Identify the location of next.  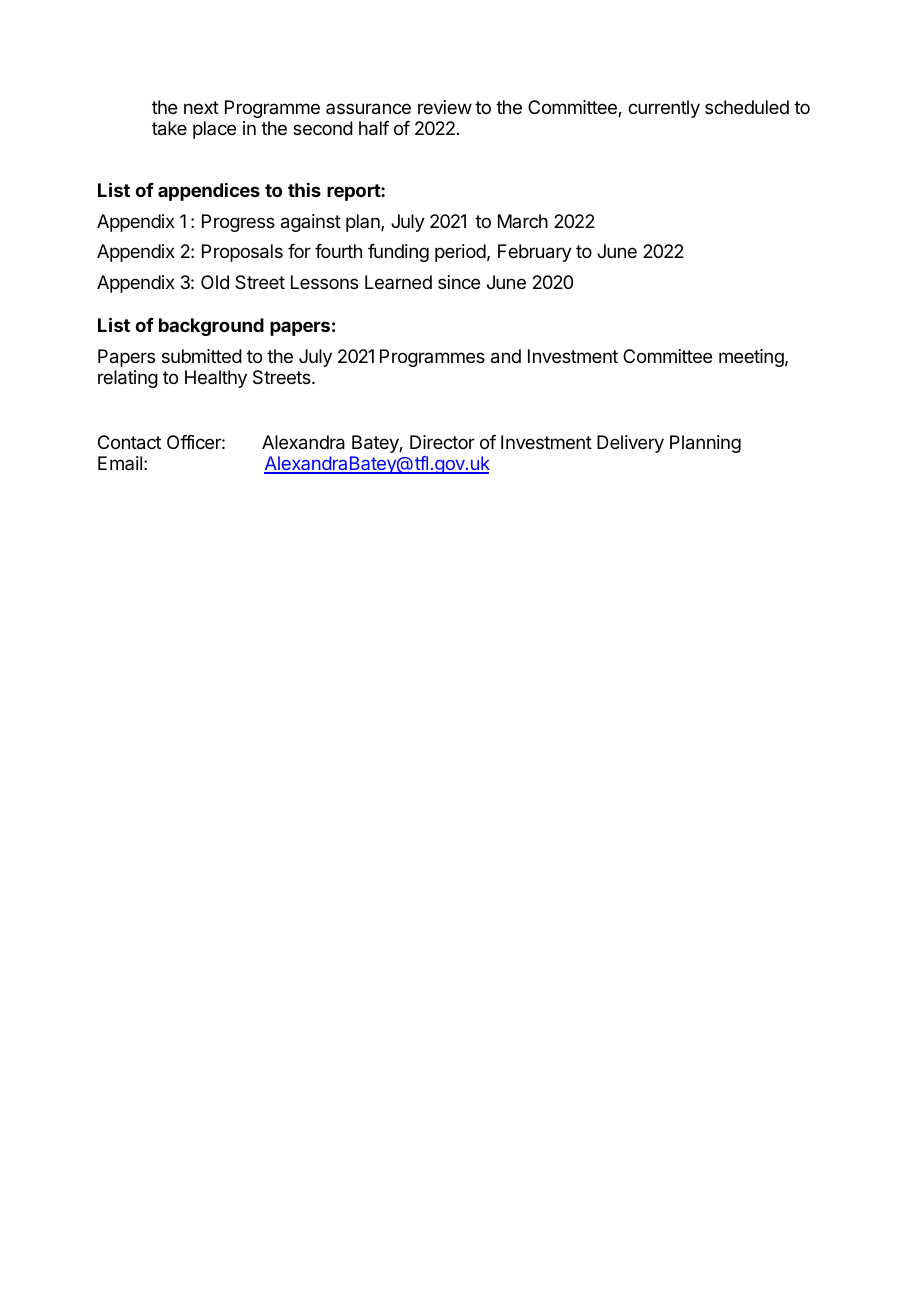
(201, 107).
